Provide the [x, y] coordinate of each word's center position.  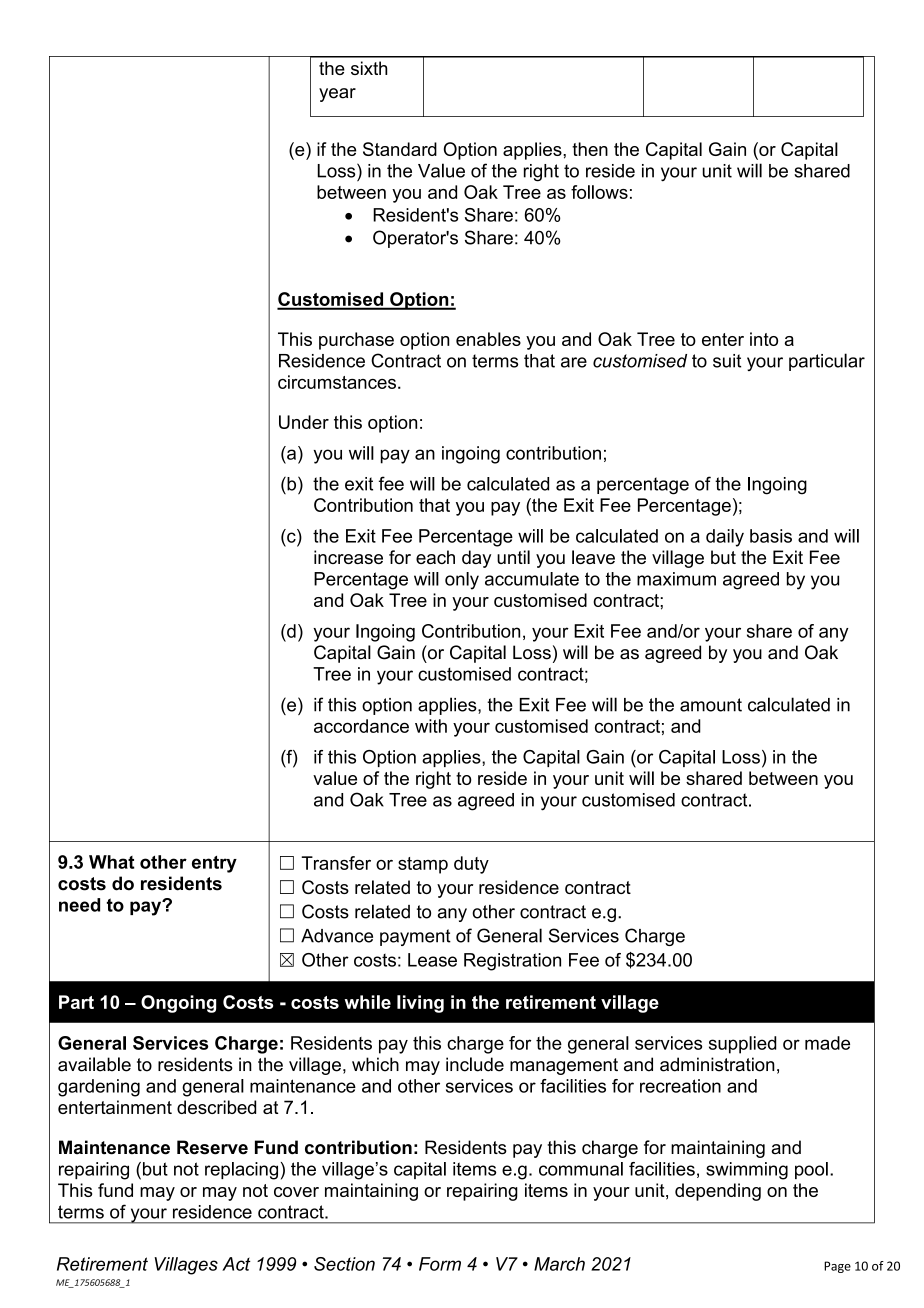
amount [711, 705]
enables [488, 339]
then [590, 149]
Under [304, 422]
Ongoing [178, 1004]
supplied [743, 1045]
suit [727, 361]
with [431, 726]
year [337, 95]
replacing [241, 1171]
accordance [361, 726]
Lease [432, 960]
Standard [400, 149]
